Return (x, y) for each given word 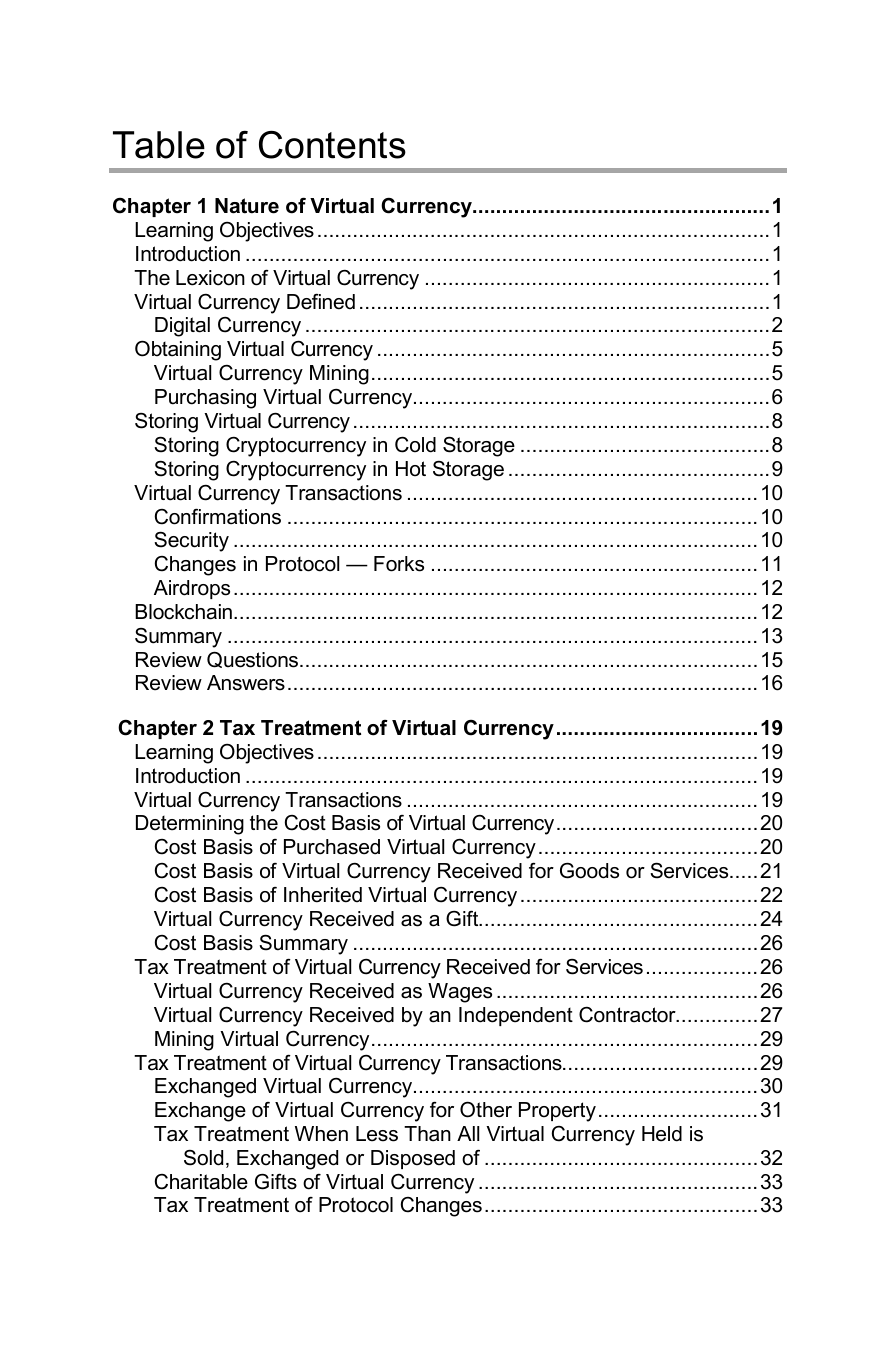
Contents (332, 145)
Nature (247, 206)
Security (191, 541)
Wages (460, 993)
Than (427, 1134)
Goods (589, 870)
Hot (411, 469)
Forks (399, 564)
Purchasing (205, 399)
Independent (516, 1016)
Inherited (323, 895)
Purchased (332, 847)
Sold (203, 1158)
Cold (415, 444)
